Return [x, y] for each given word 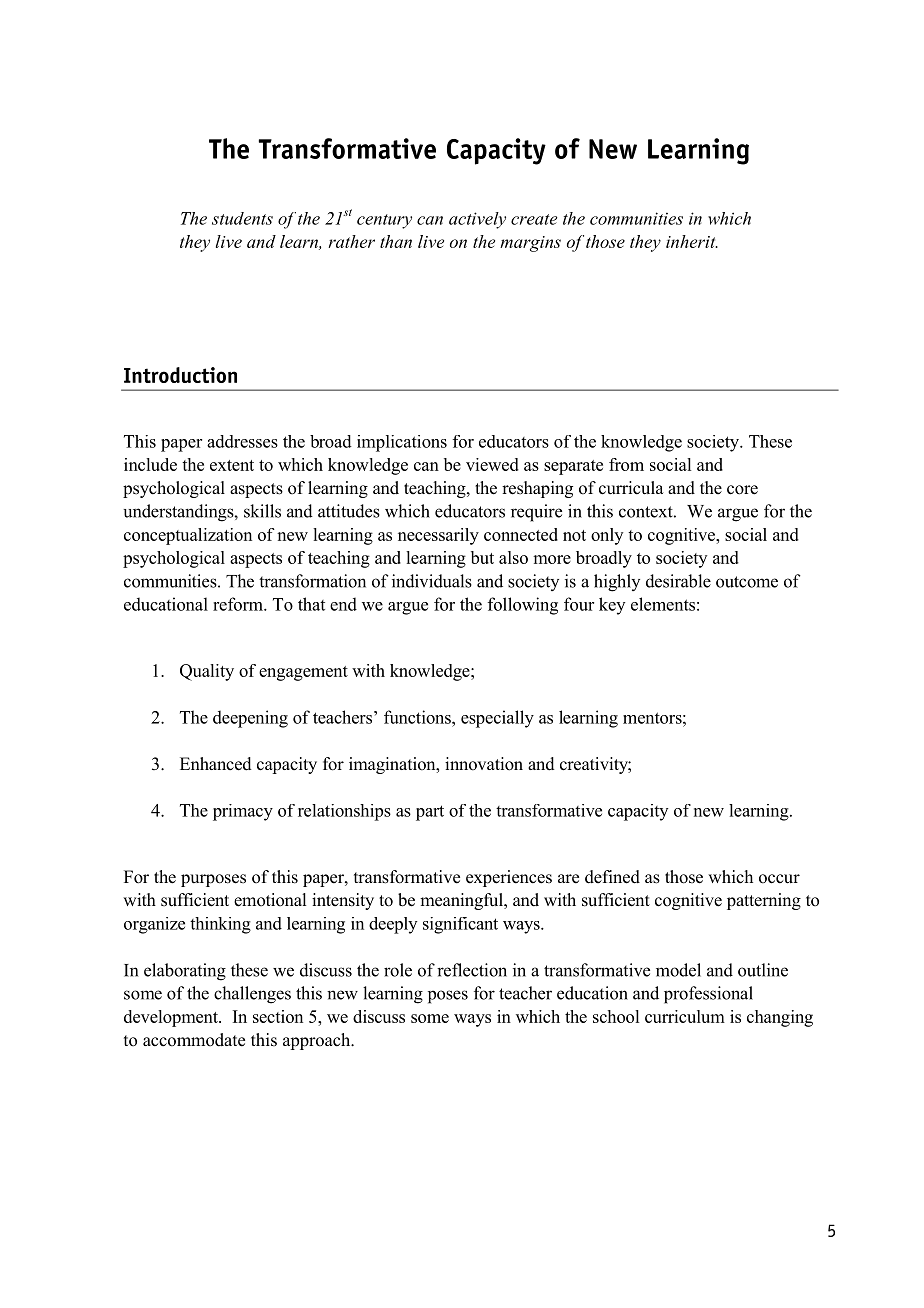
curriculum [685, 1016]
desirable [678, 581]
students [242, 218]
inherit [692, 241]
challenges [252, 995]
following [523, 606]
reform [239, 604]
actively [477, 220]
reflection [472, 970]
